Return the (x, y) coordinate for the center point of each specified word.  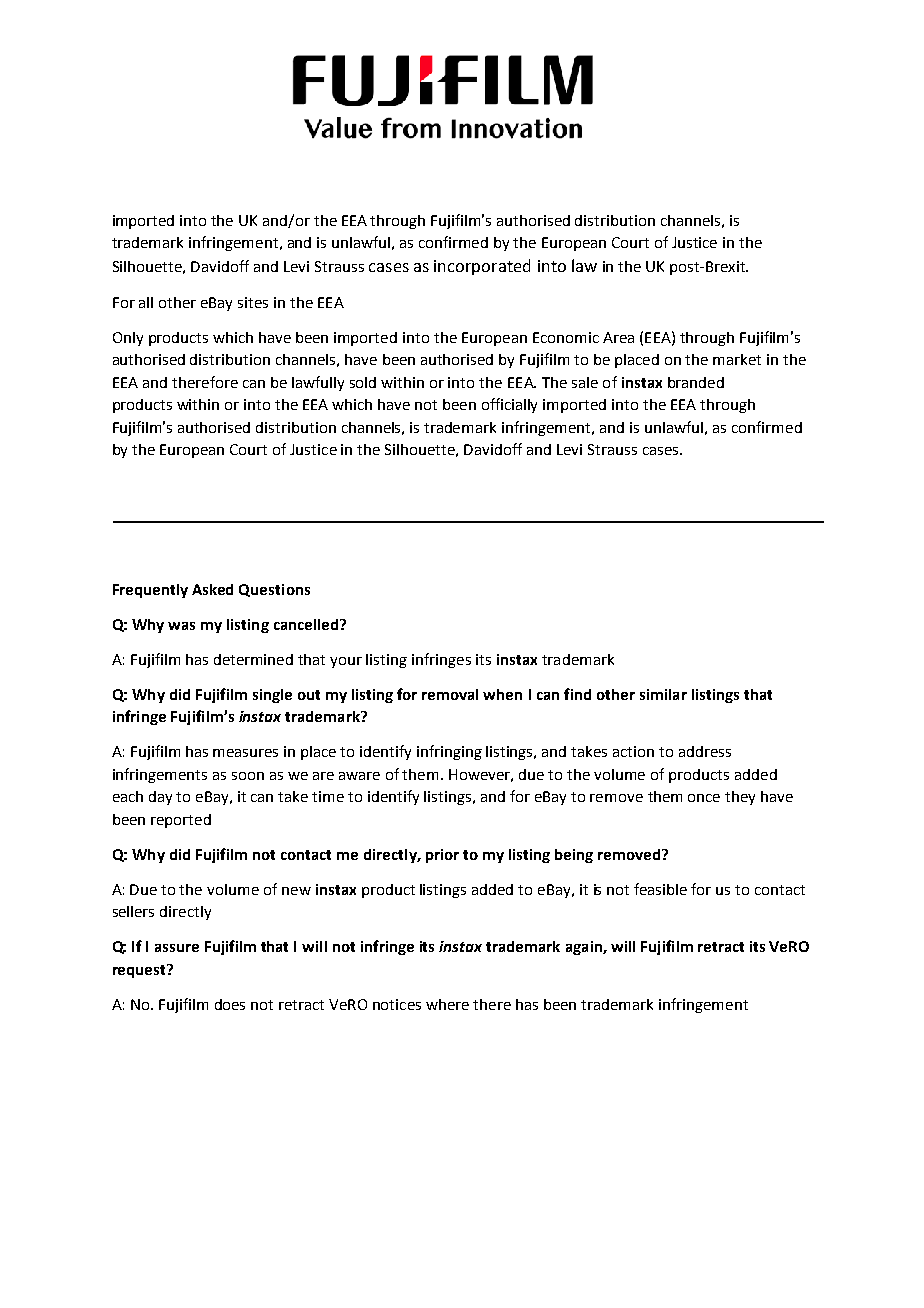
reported (181, 821)
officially (509, 405)
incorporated (482, 267)
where (447, 1004)
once (704, 798)
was (181, 626)
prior (442, 856)
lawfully (318, 383)
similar (663, 694)
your (346, 662)
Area (618, 337)
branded (696, 382)
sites (253, 302)
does (230, 1004)
